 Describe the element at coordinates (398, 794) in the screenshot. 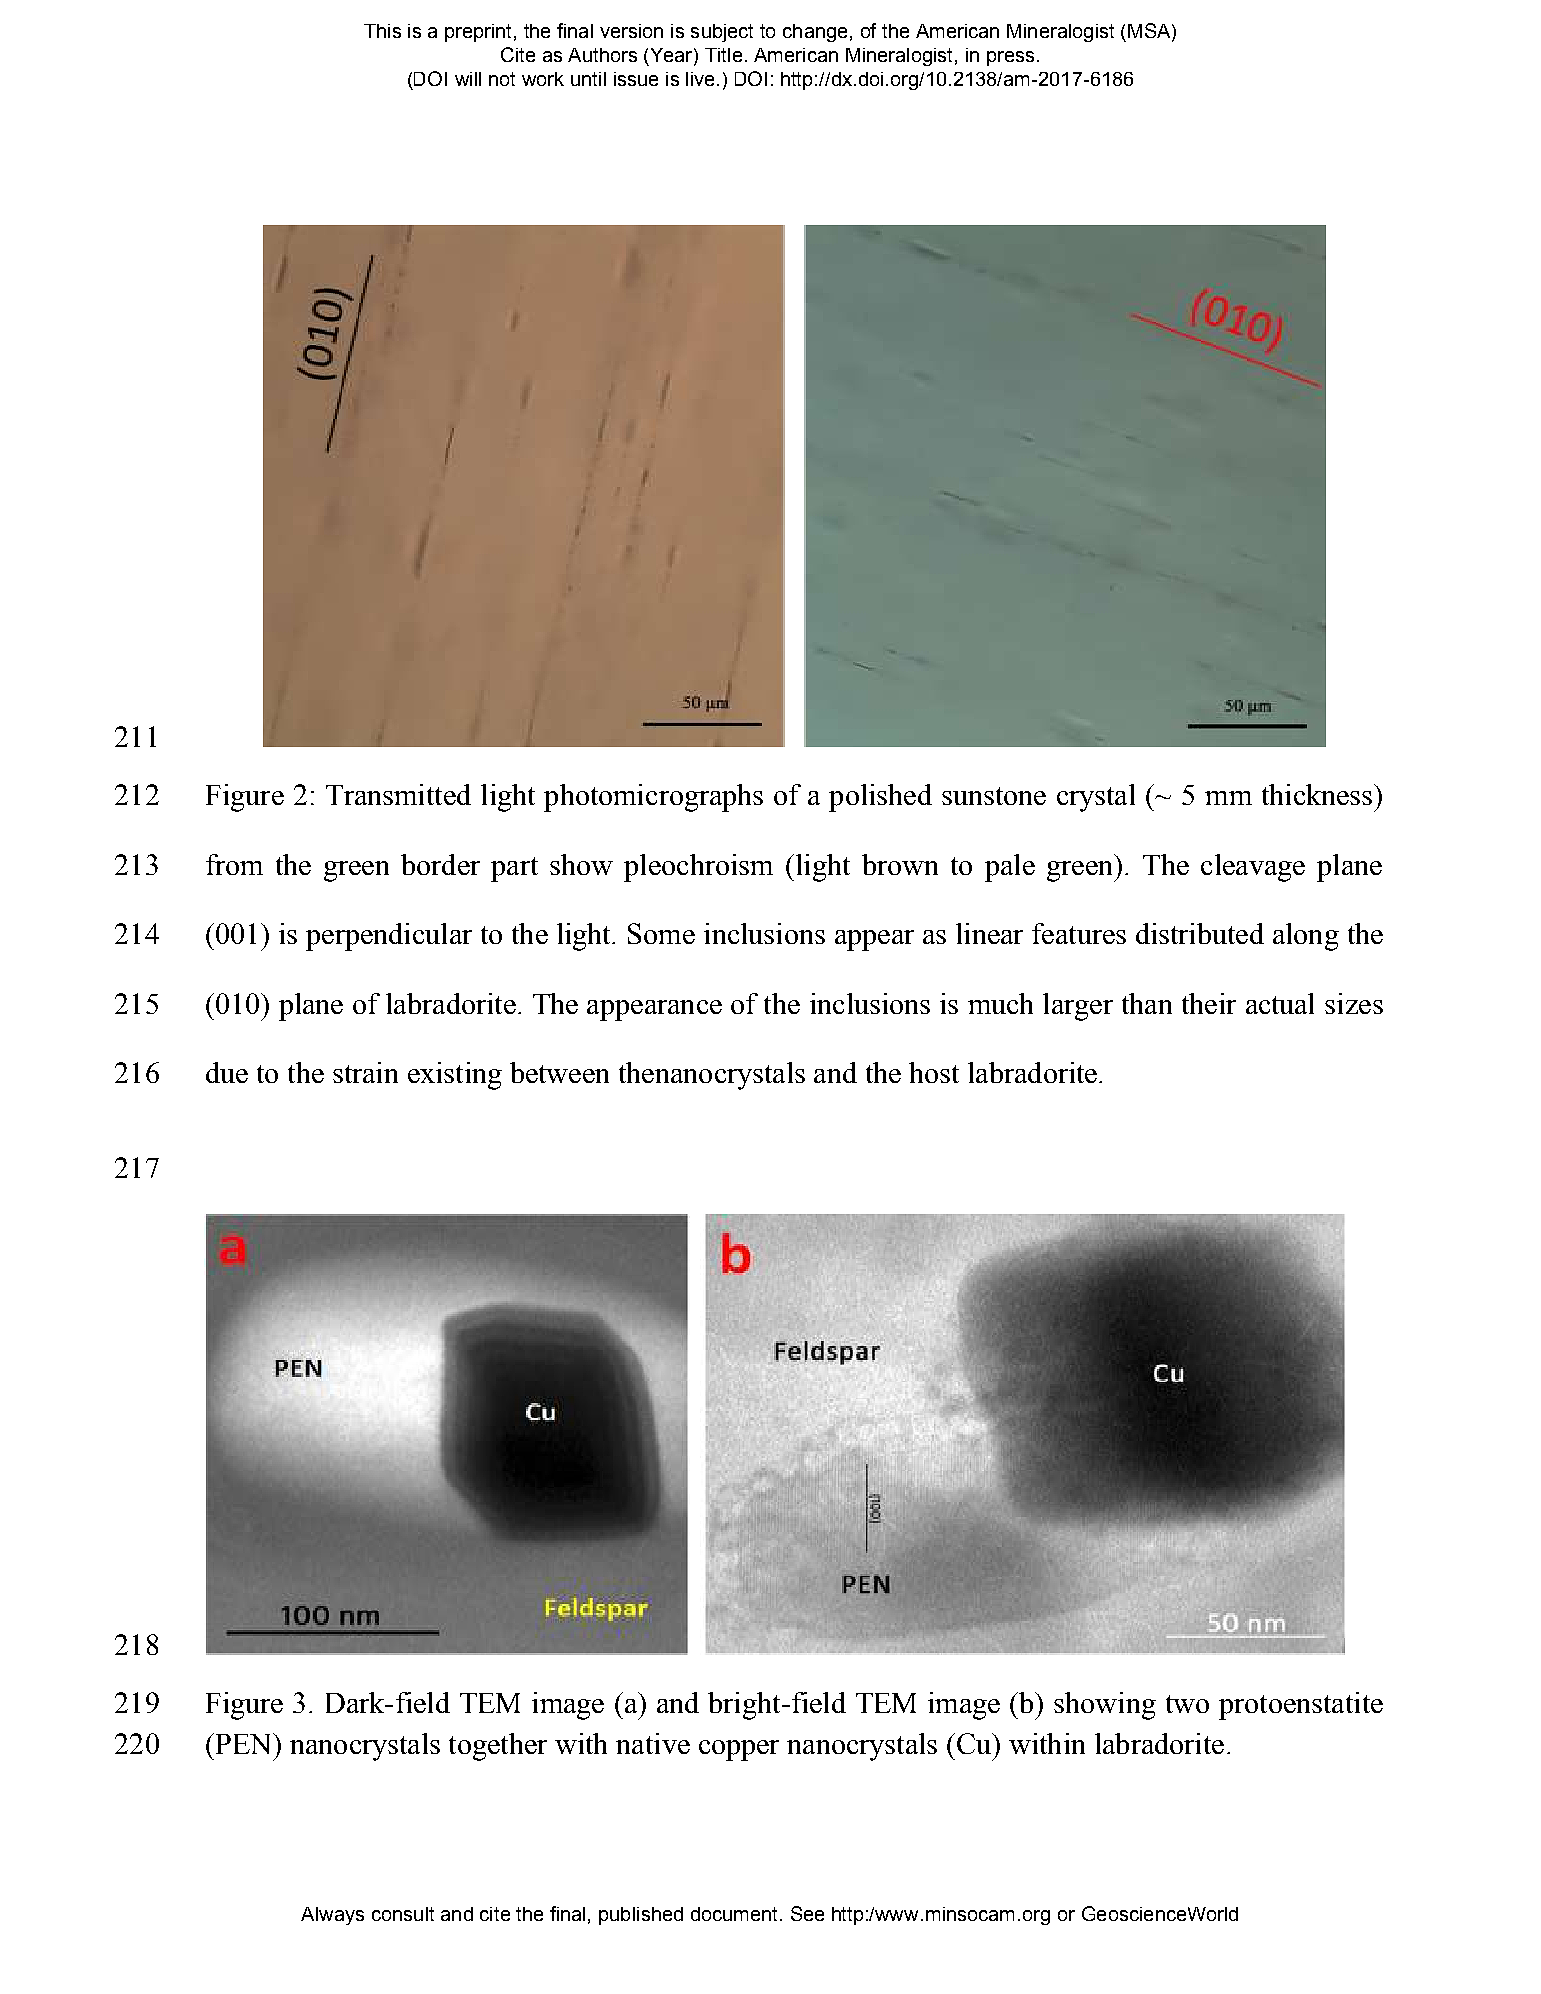

I see `Transmitted` at that location.
